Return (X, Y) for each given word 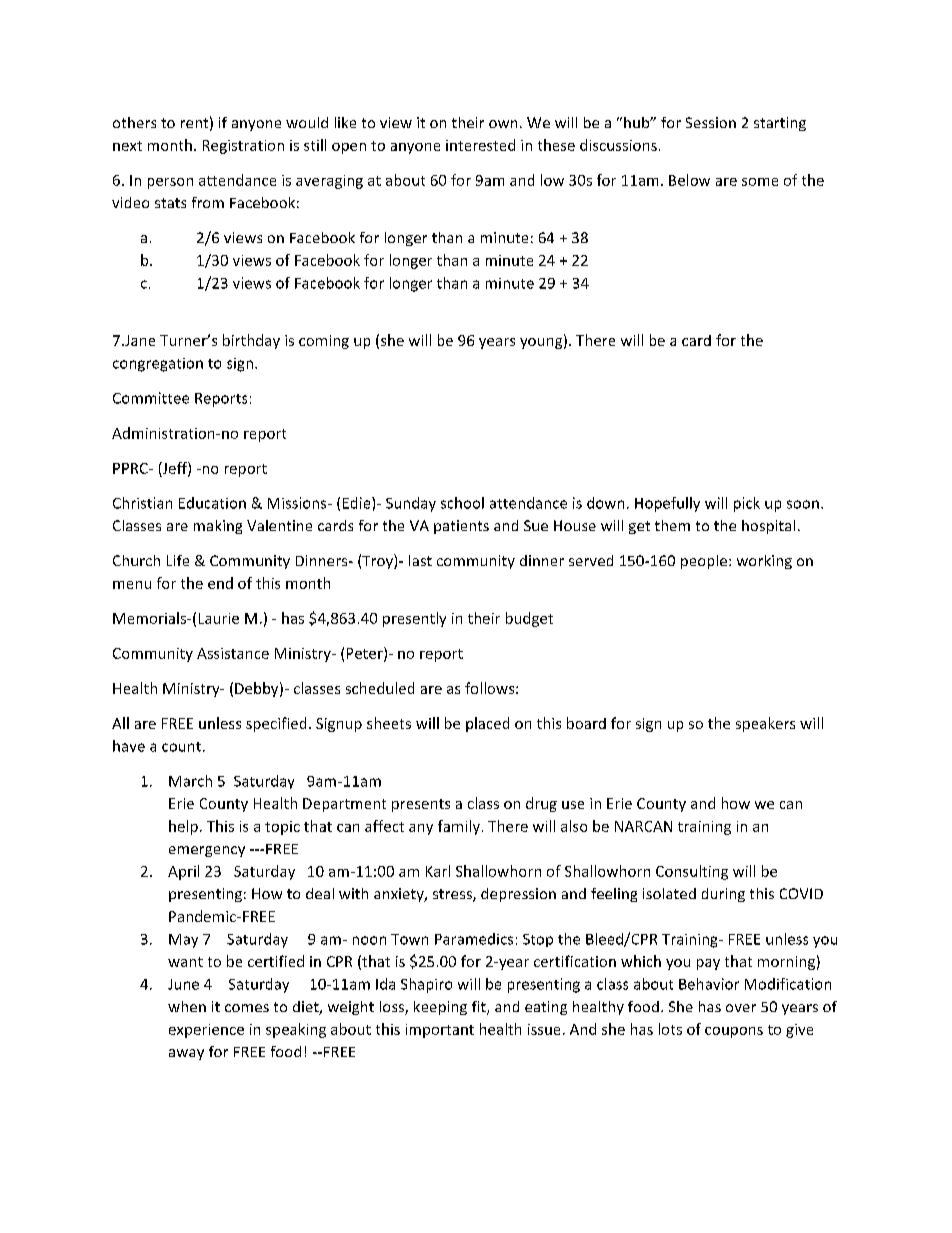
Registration (243, 147)
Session (711, 122)
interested (480, 145)
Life (178, 560)
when (187, 1006)
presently (414, 619)
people (704, 562)
